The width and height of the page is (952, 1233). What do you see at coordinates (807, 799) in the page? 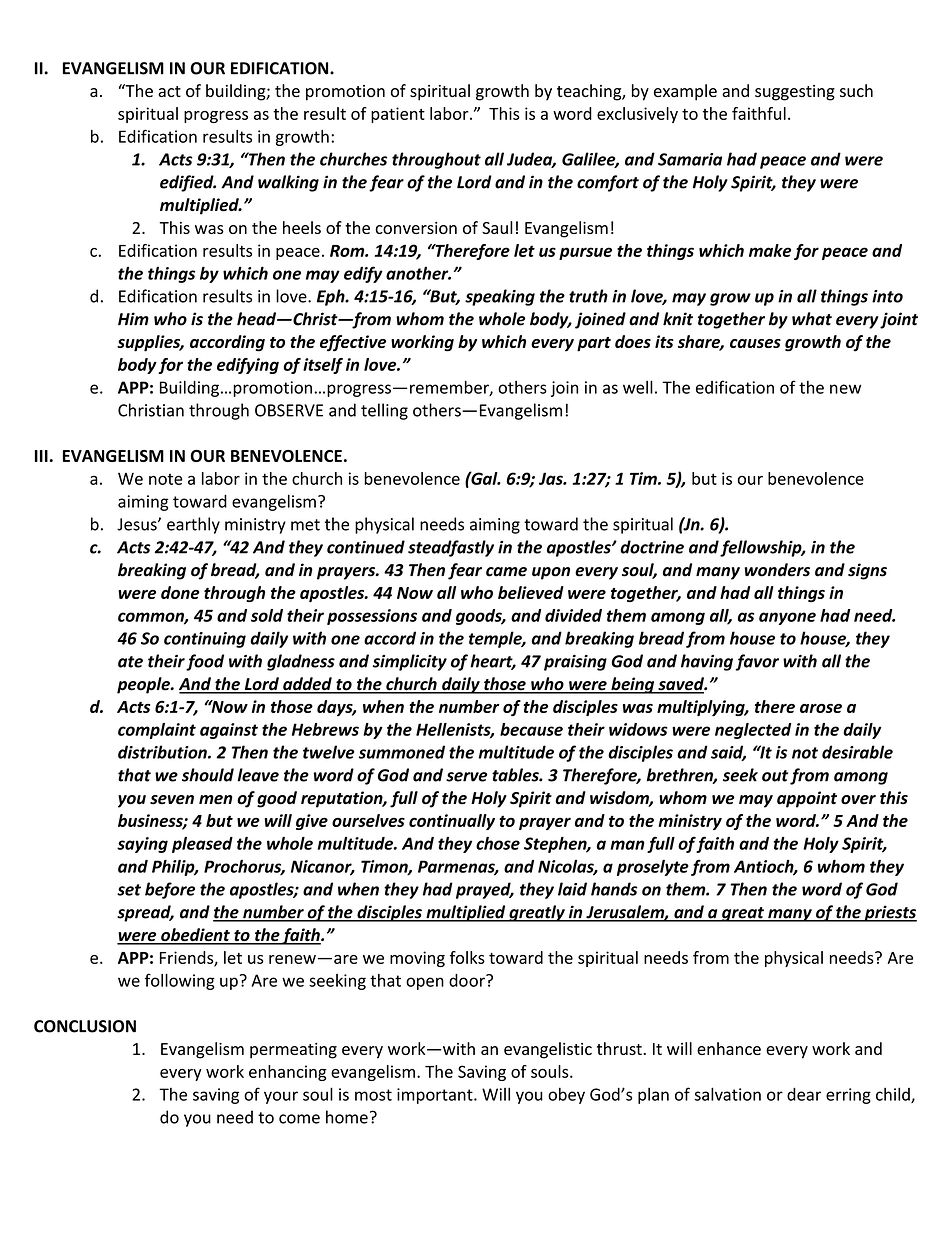
I see `appoint` at bounding box center [807, 799].
